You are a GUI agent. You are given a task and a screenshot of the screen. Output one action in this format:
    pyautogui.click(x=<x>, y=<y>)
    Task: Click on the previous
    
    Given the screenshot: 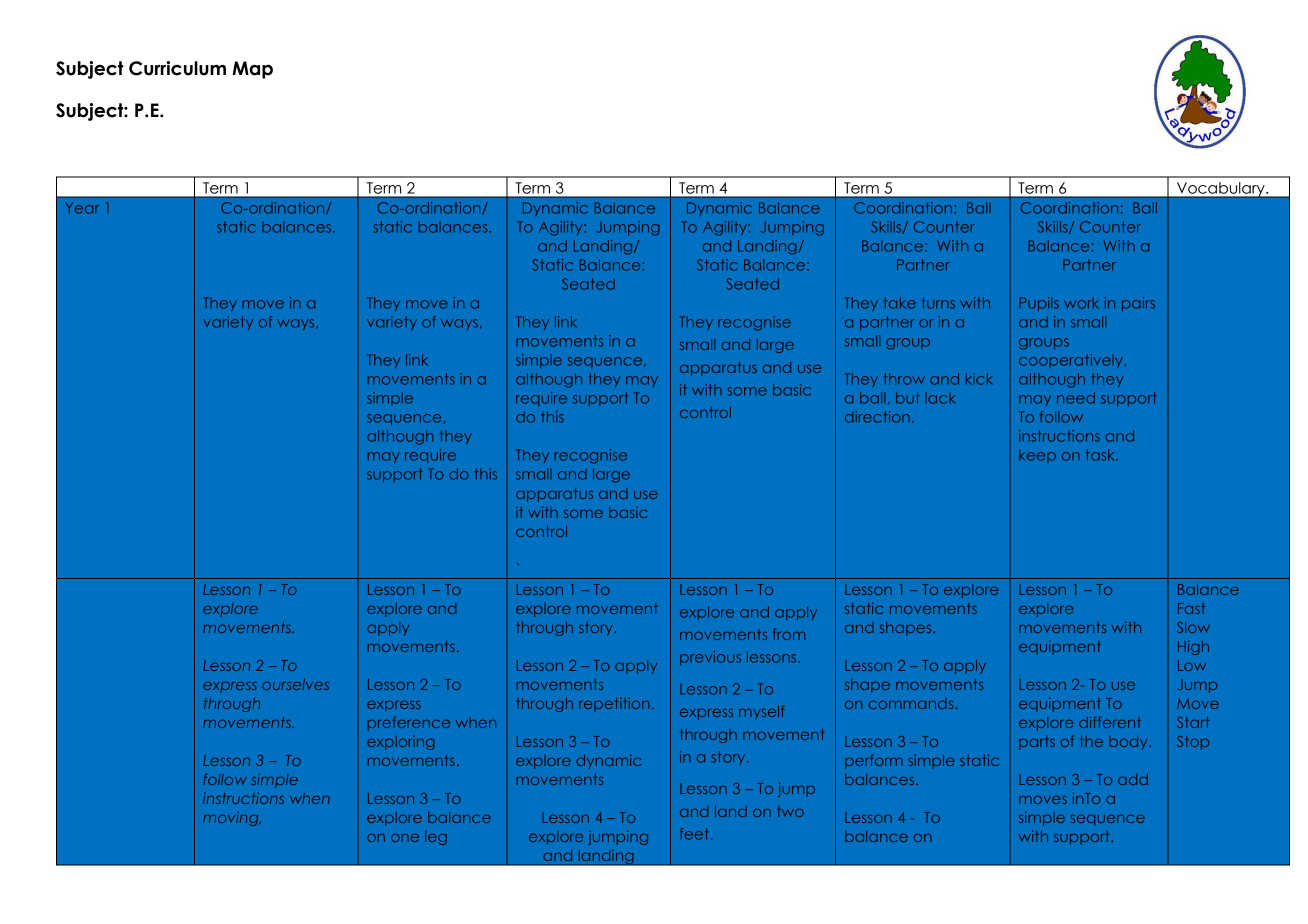 What is the action you would take?
    pyautogui.click(x=710, y=658)
